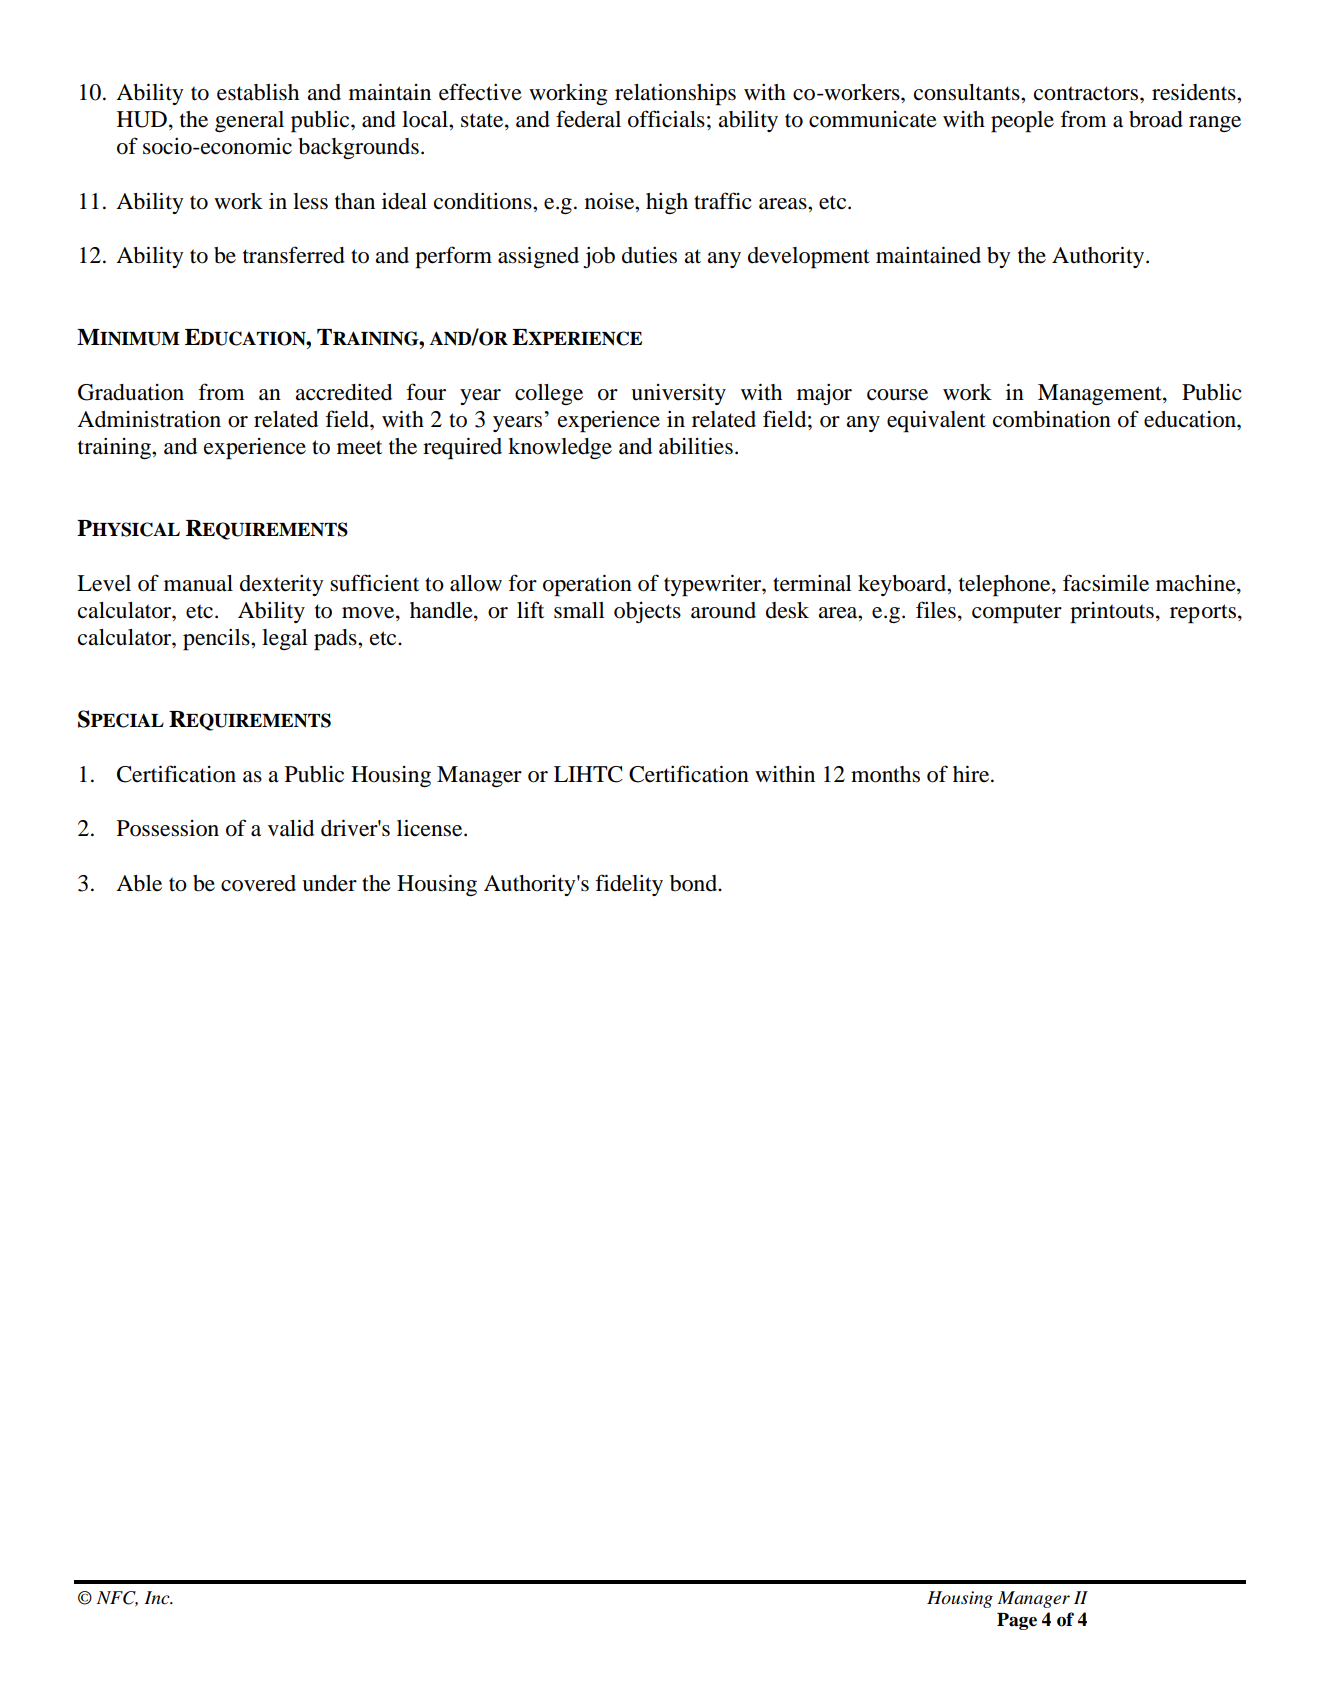 This screenshot has width=1320, height=1708. I want to click on hire, so click(972, 774).
